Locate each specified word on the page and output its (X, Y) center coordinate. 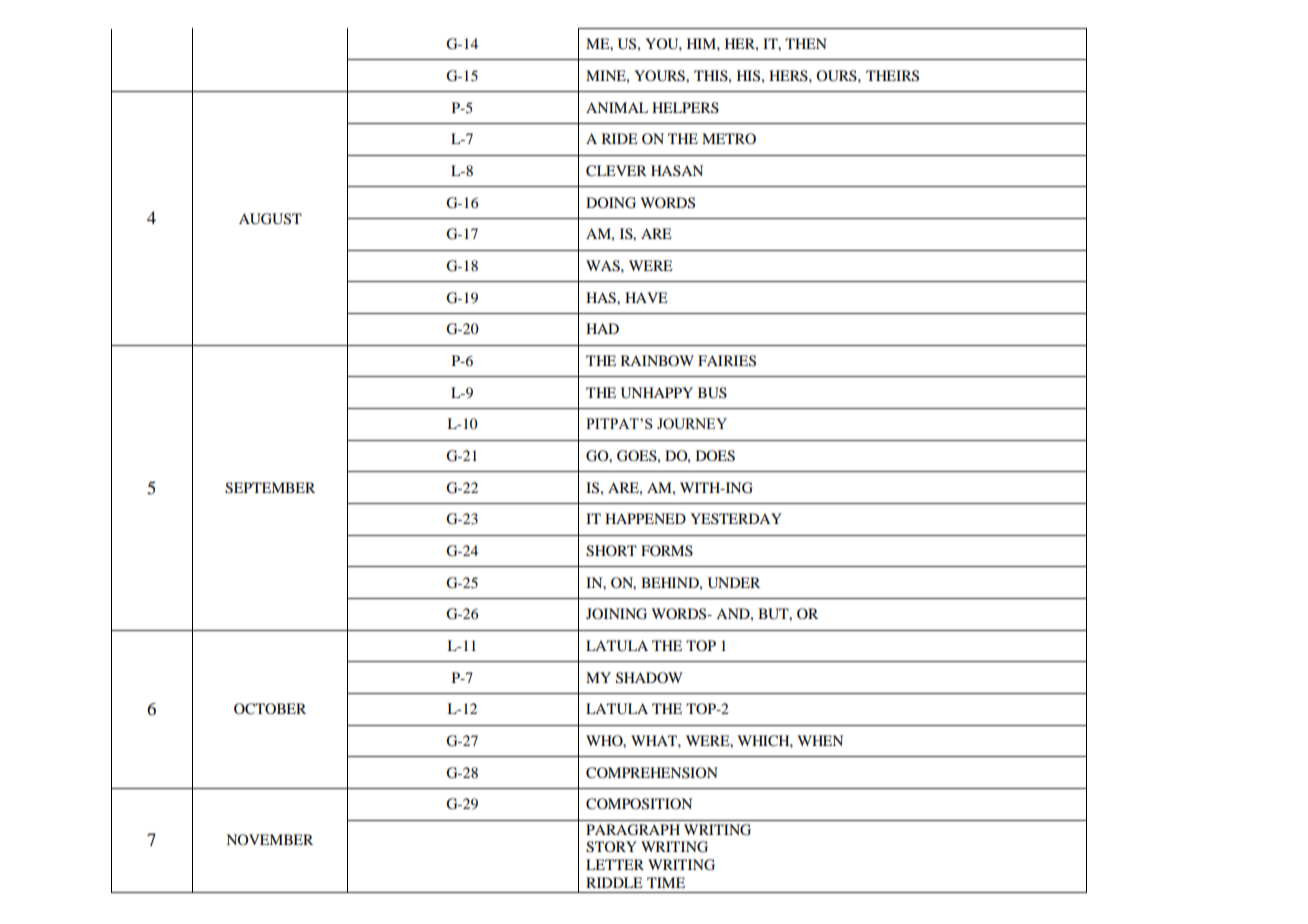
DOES (715, 456)
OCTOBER (270, 709)
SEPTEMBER (270, 488)
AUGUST (270, 219)
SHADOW (649, 678)
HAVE (646, 297)
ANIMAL (617, 107)
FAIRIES (727, 361)
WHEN (820, 740)
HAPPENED (645, 518)
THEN (806, 43)
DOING (611, 203)
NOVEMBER (269, 839)
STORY (611, 847)
